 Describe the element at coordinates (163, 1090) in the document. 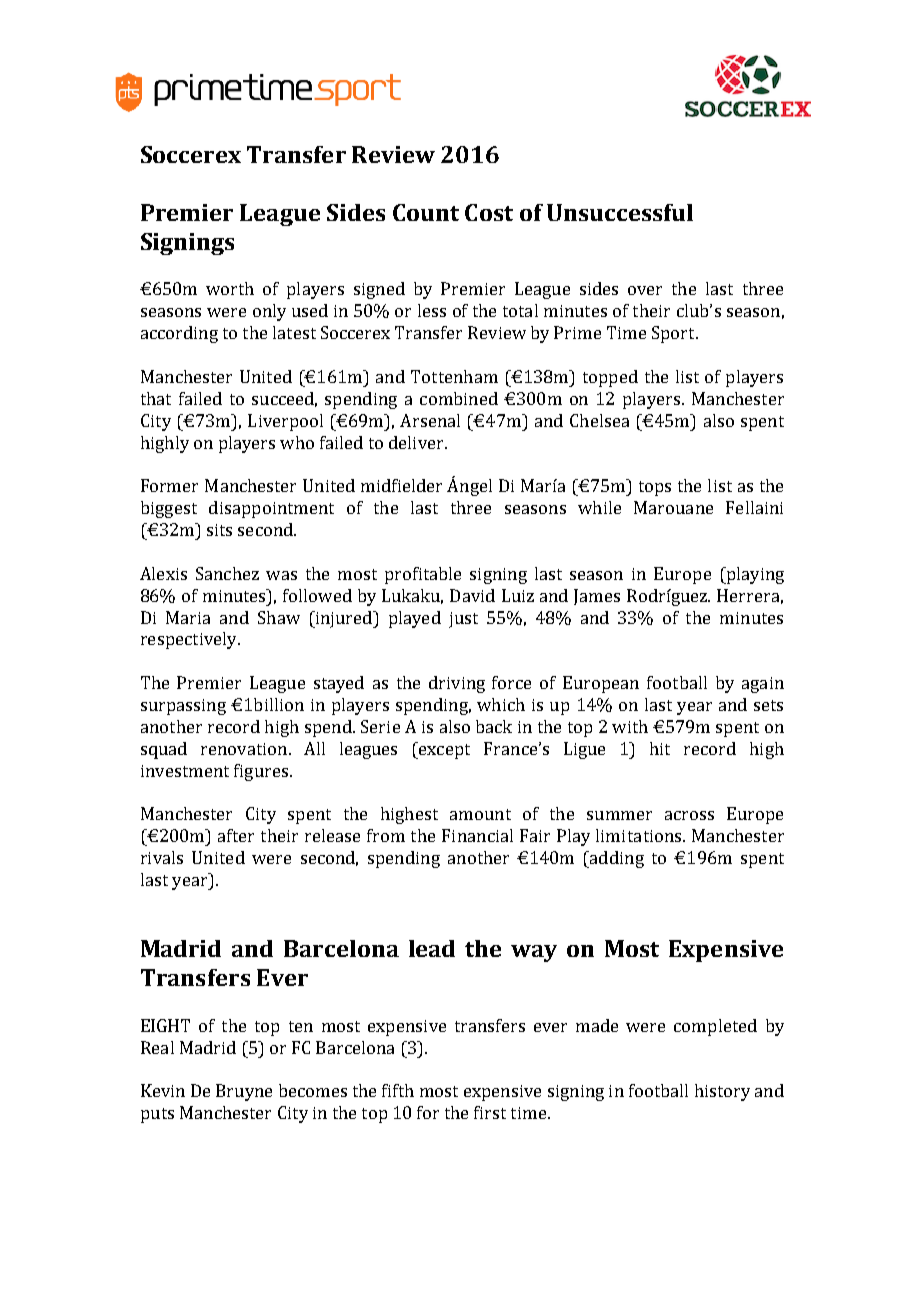

I see `Kevin` at that location.
